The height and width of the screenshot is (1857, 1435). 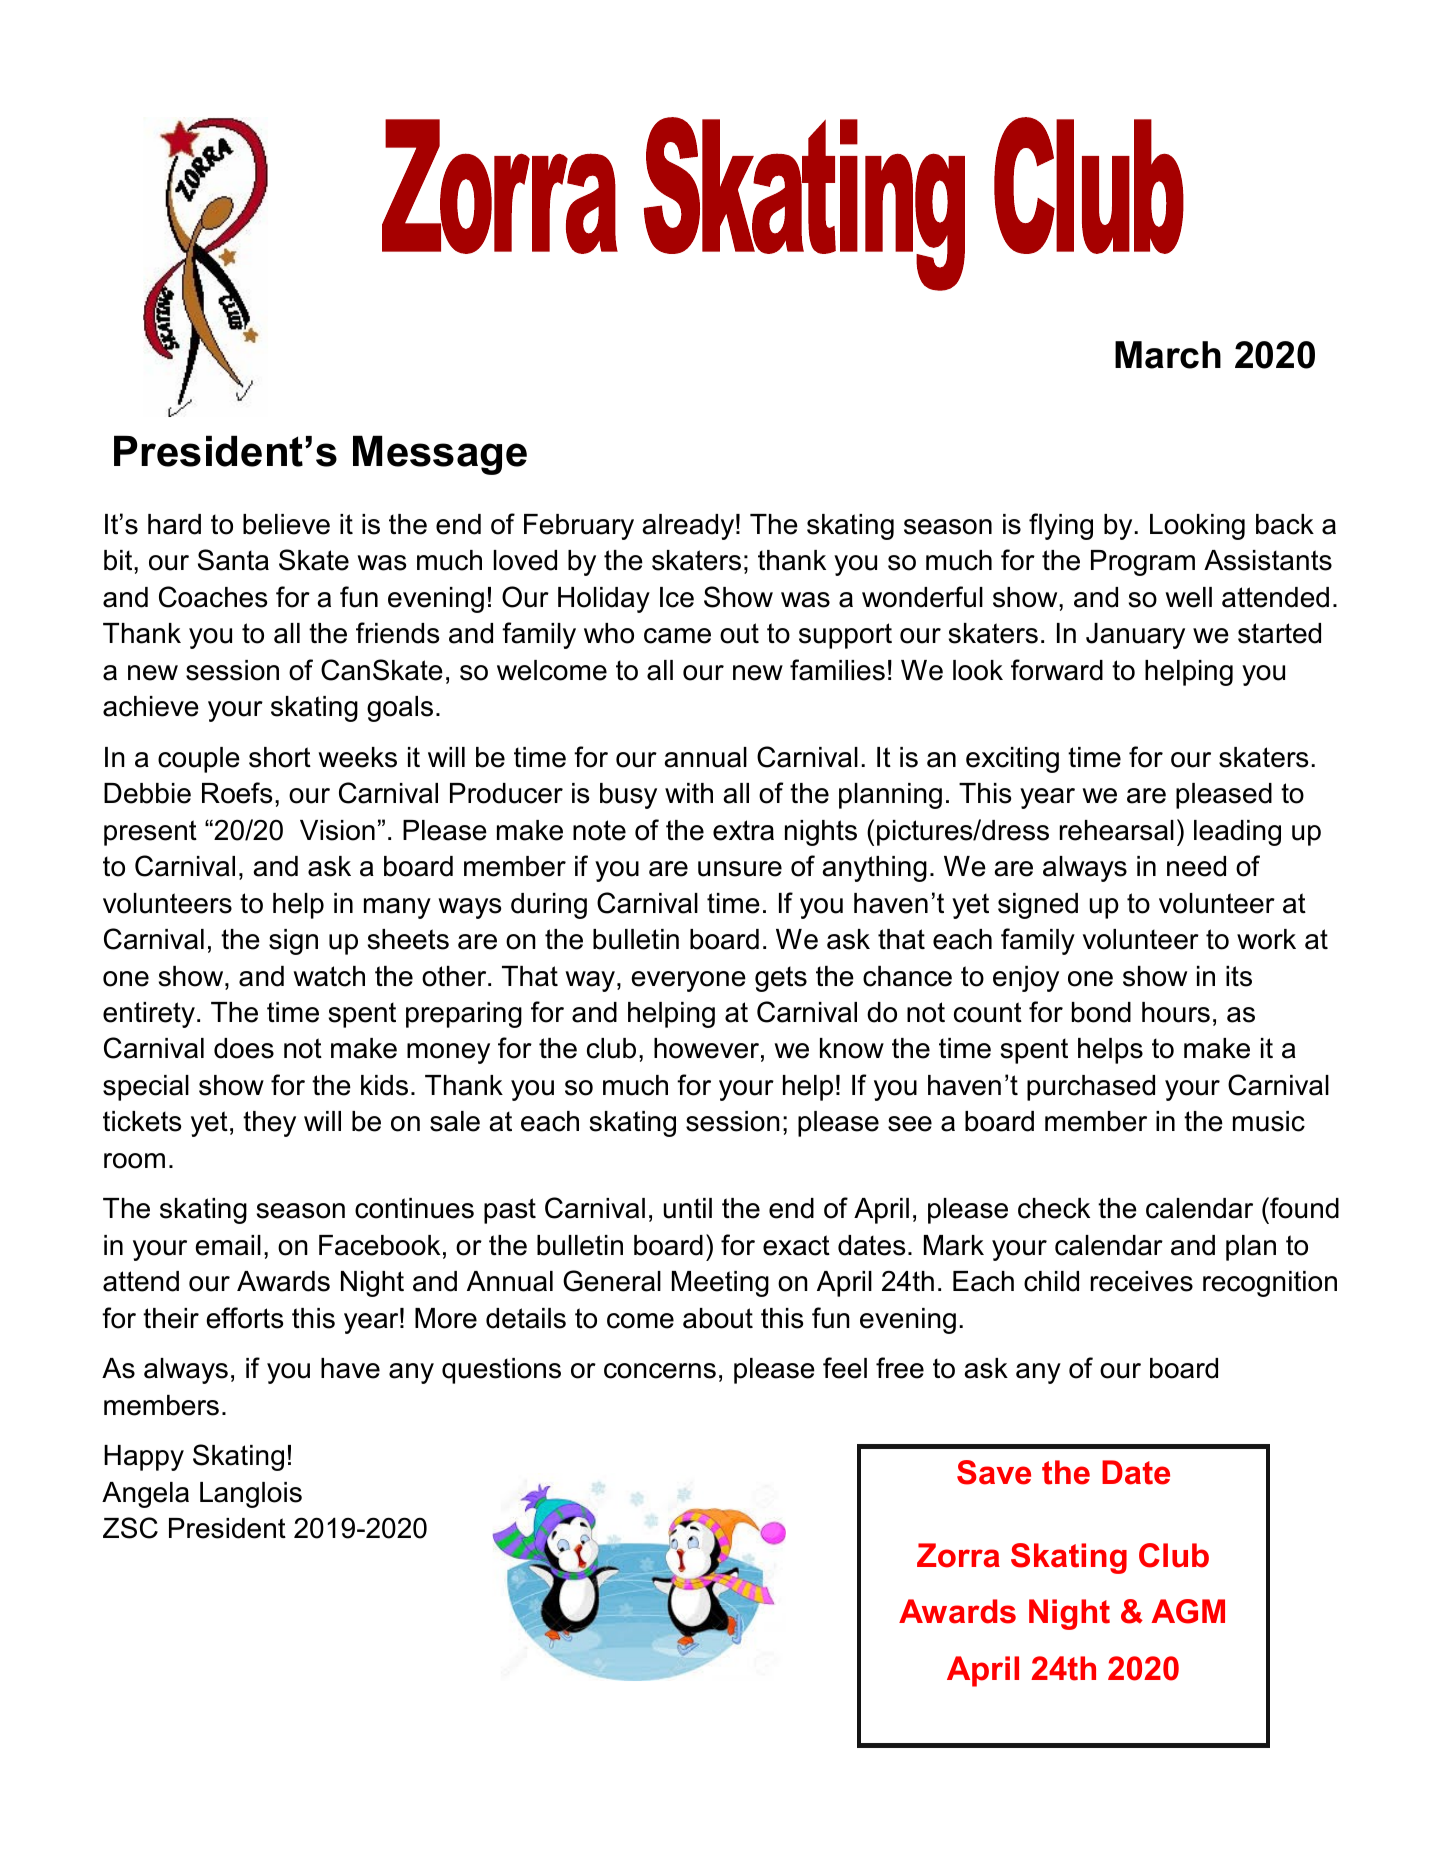 What do you see at coordinates (677, 636) in the screenshot?
I see `came` at bounding box center [677, 636].
